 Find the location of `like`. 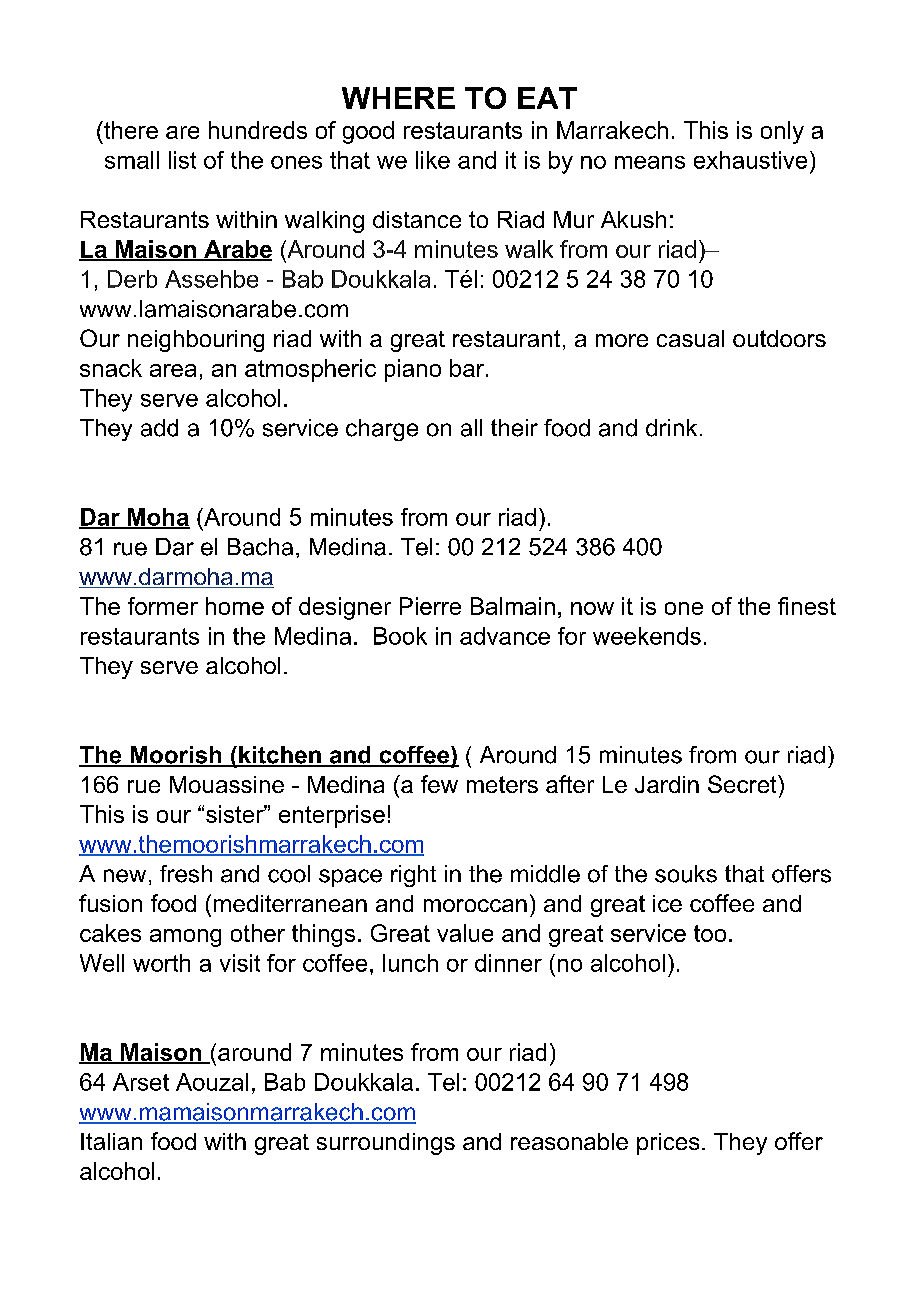

like is located at coordinates (433, 160).
